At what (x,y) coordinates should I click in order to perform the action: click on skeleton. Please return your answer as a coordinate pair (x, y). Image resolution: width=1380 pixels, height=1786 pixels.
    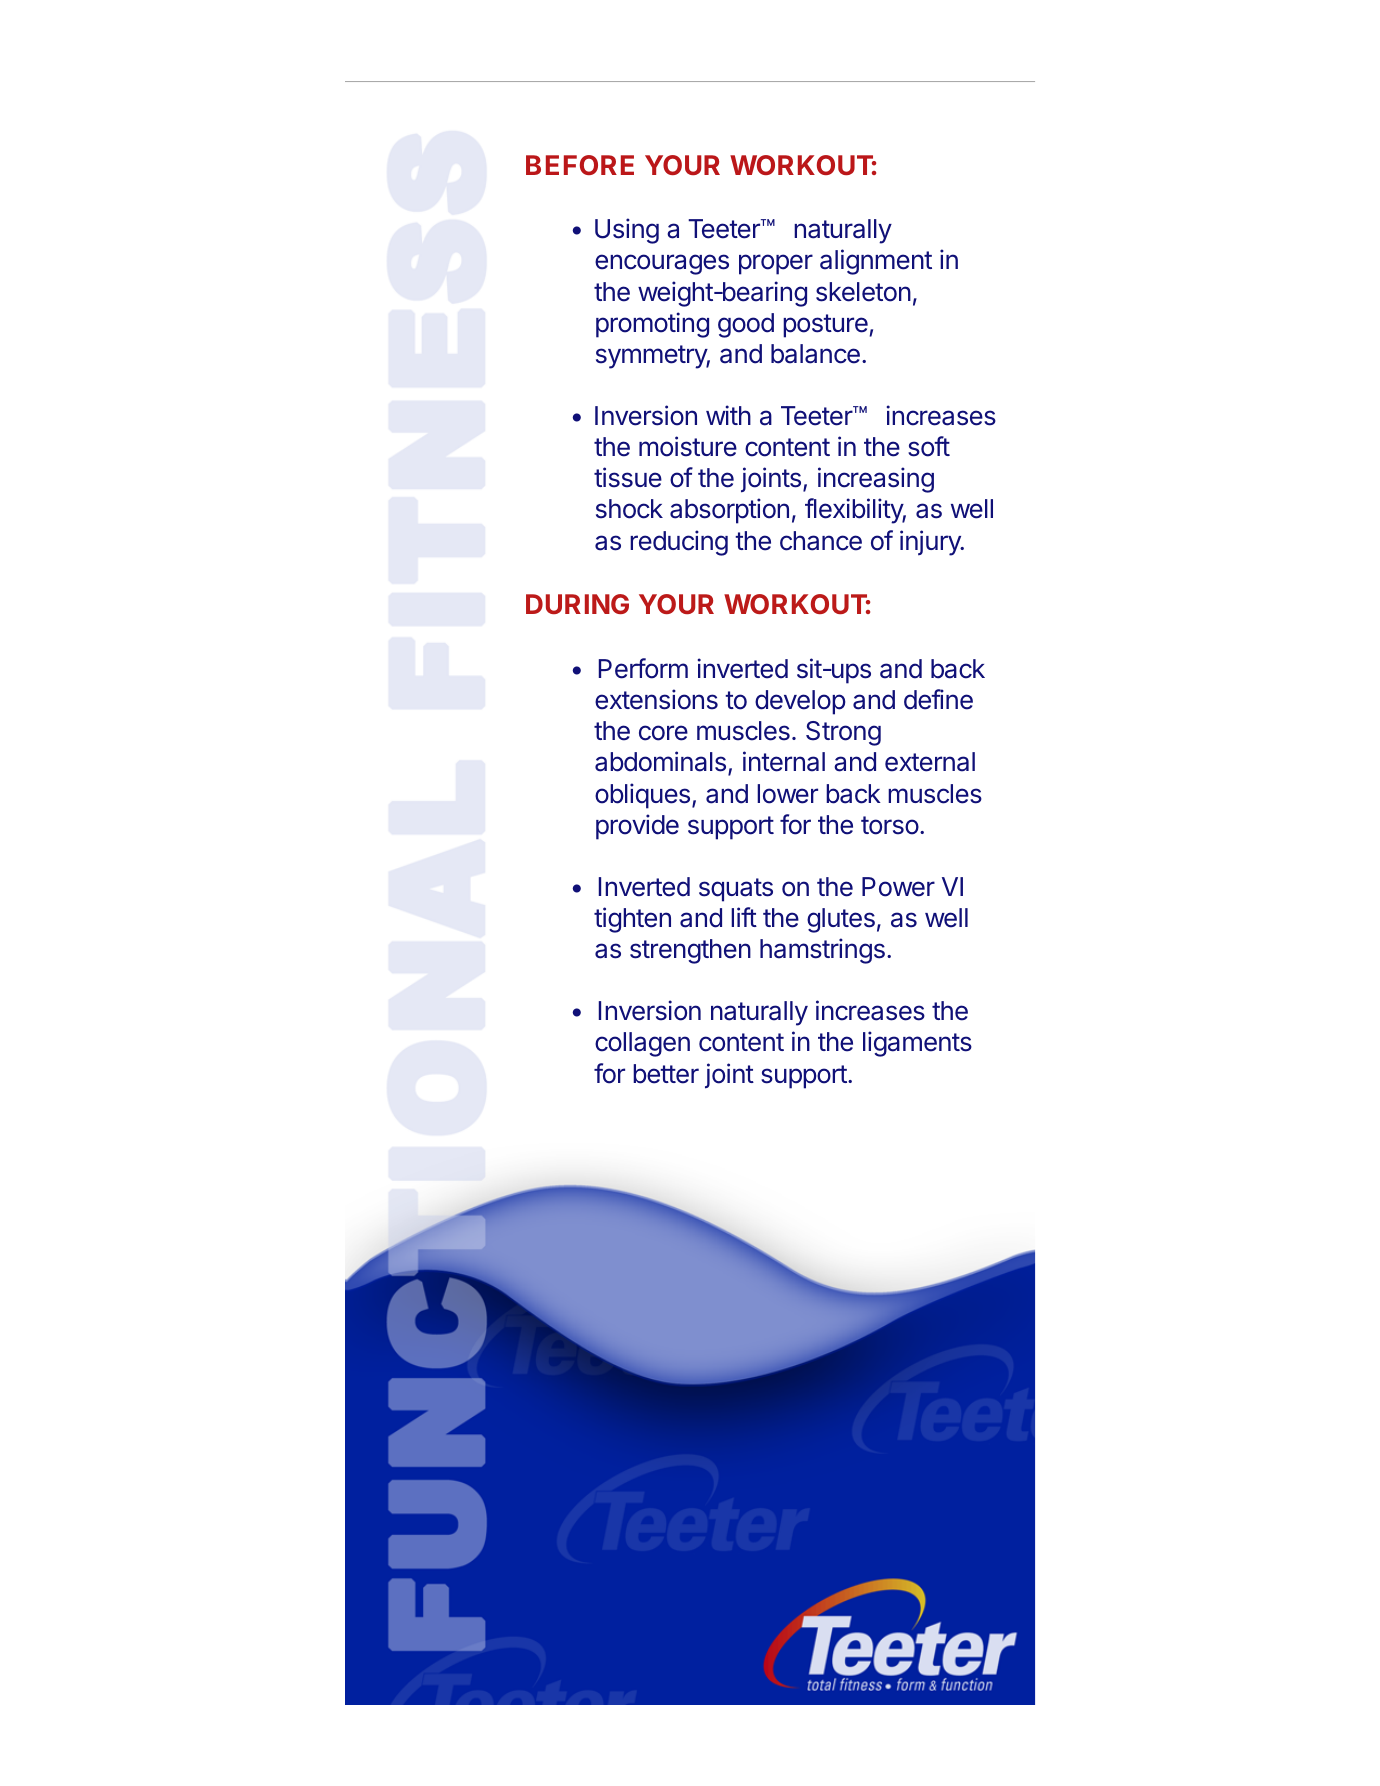
    Looking at the image, I should click on (863, 292).
